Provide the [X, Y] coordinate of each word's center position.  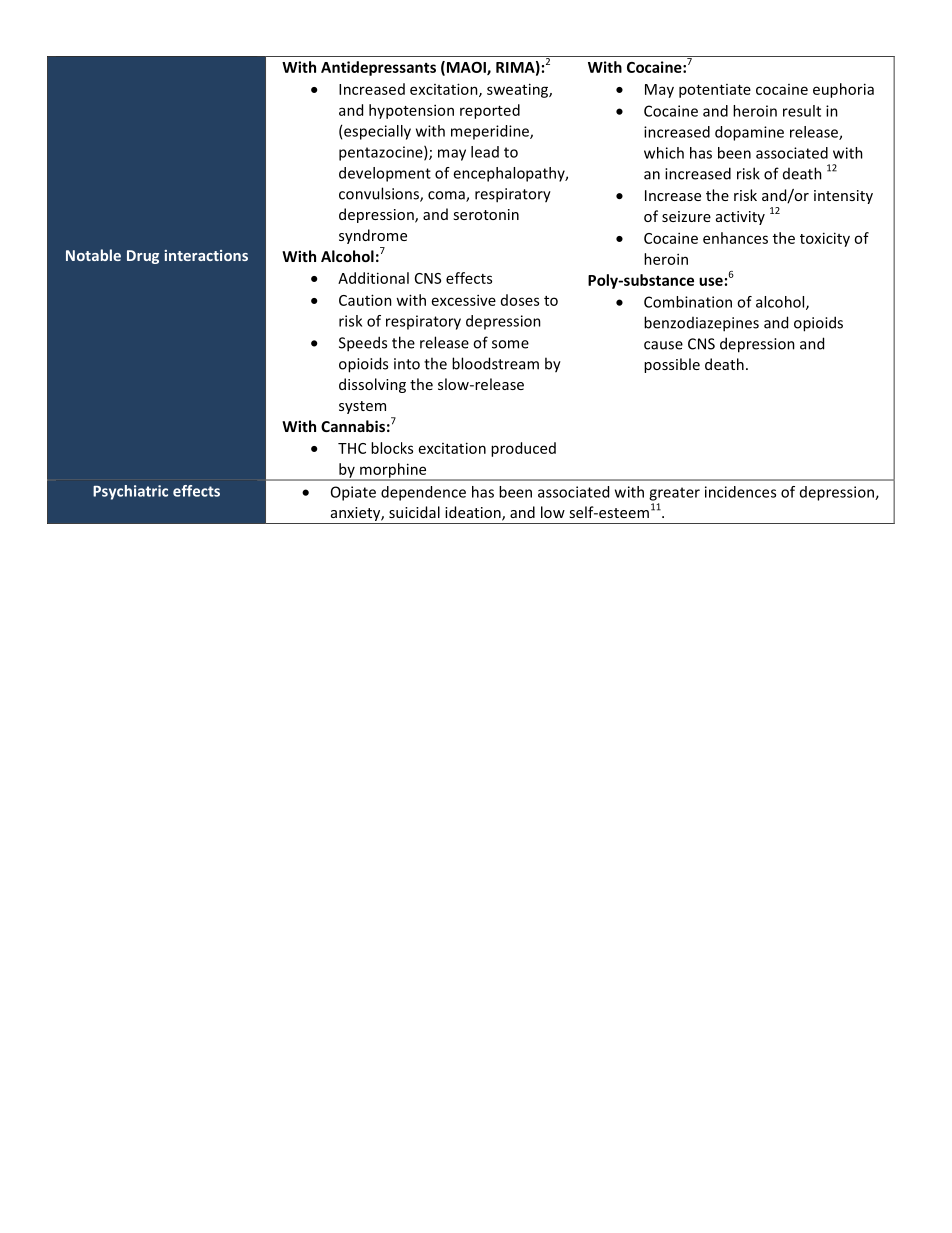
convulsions [380, 194]
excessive [464, 300]
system [362, 407]
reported [490, 111]
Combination [688, 302]
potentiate [715, 91]
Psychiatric [130, 492]
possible [672, 365]
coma [447, 196]
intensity [843, 197]
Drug [143, 257]
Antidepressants [378, 68]
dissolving [372, 385]
